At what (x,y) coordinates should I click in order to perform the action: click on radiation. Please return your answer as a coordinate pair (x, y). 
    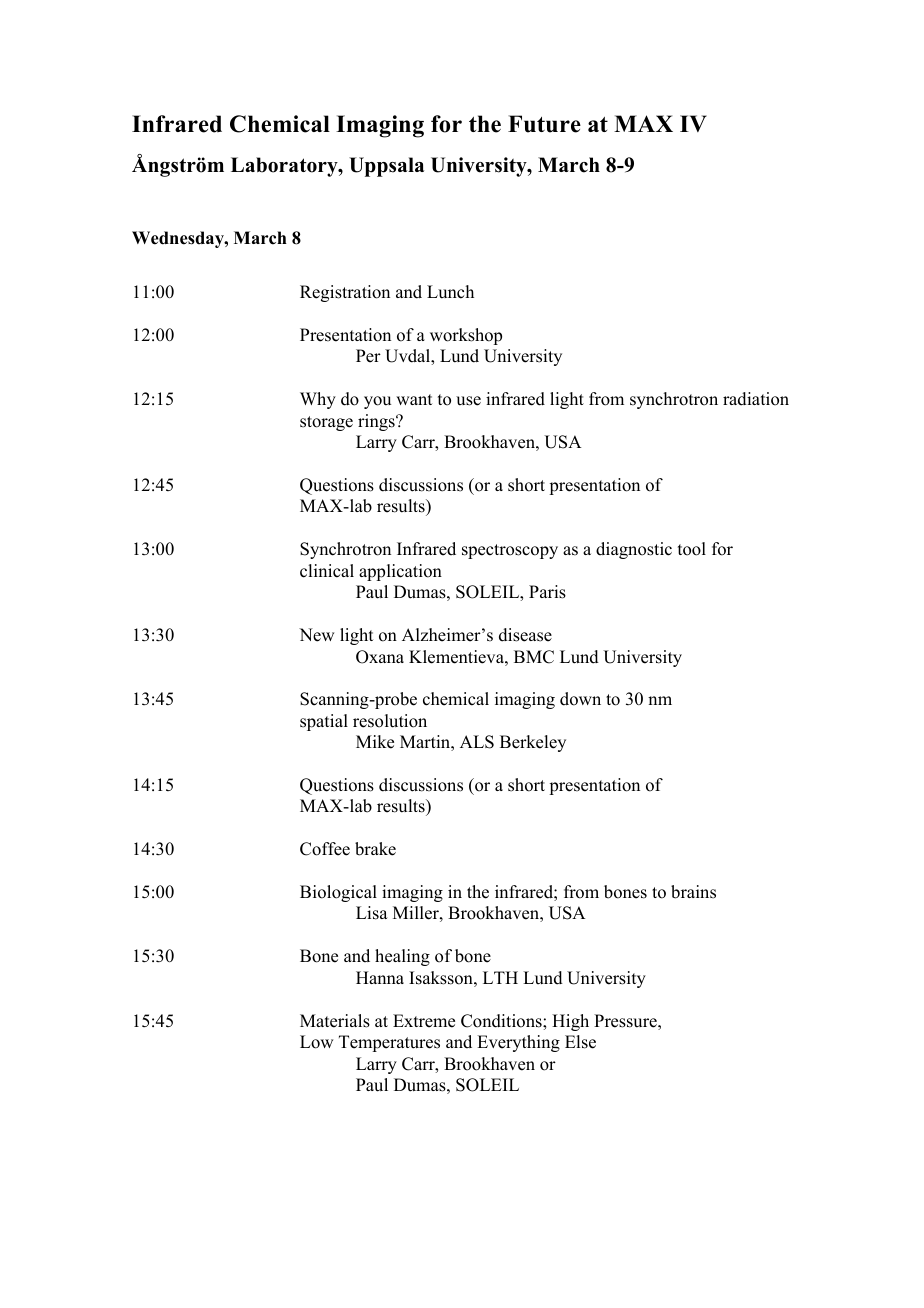
    Looking at the image, I should click on (756, 399).
